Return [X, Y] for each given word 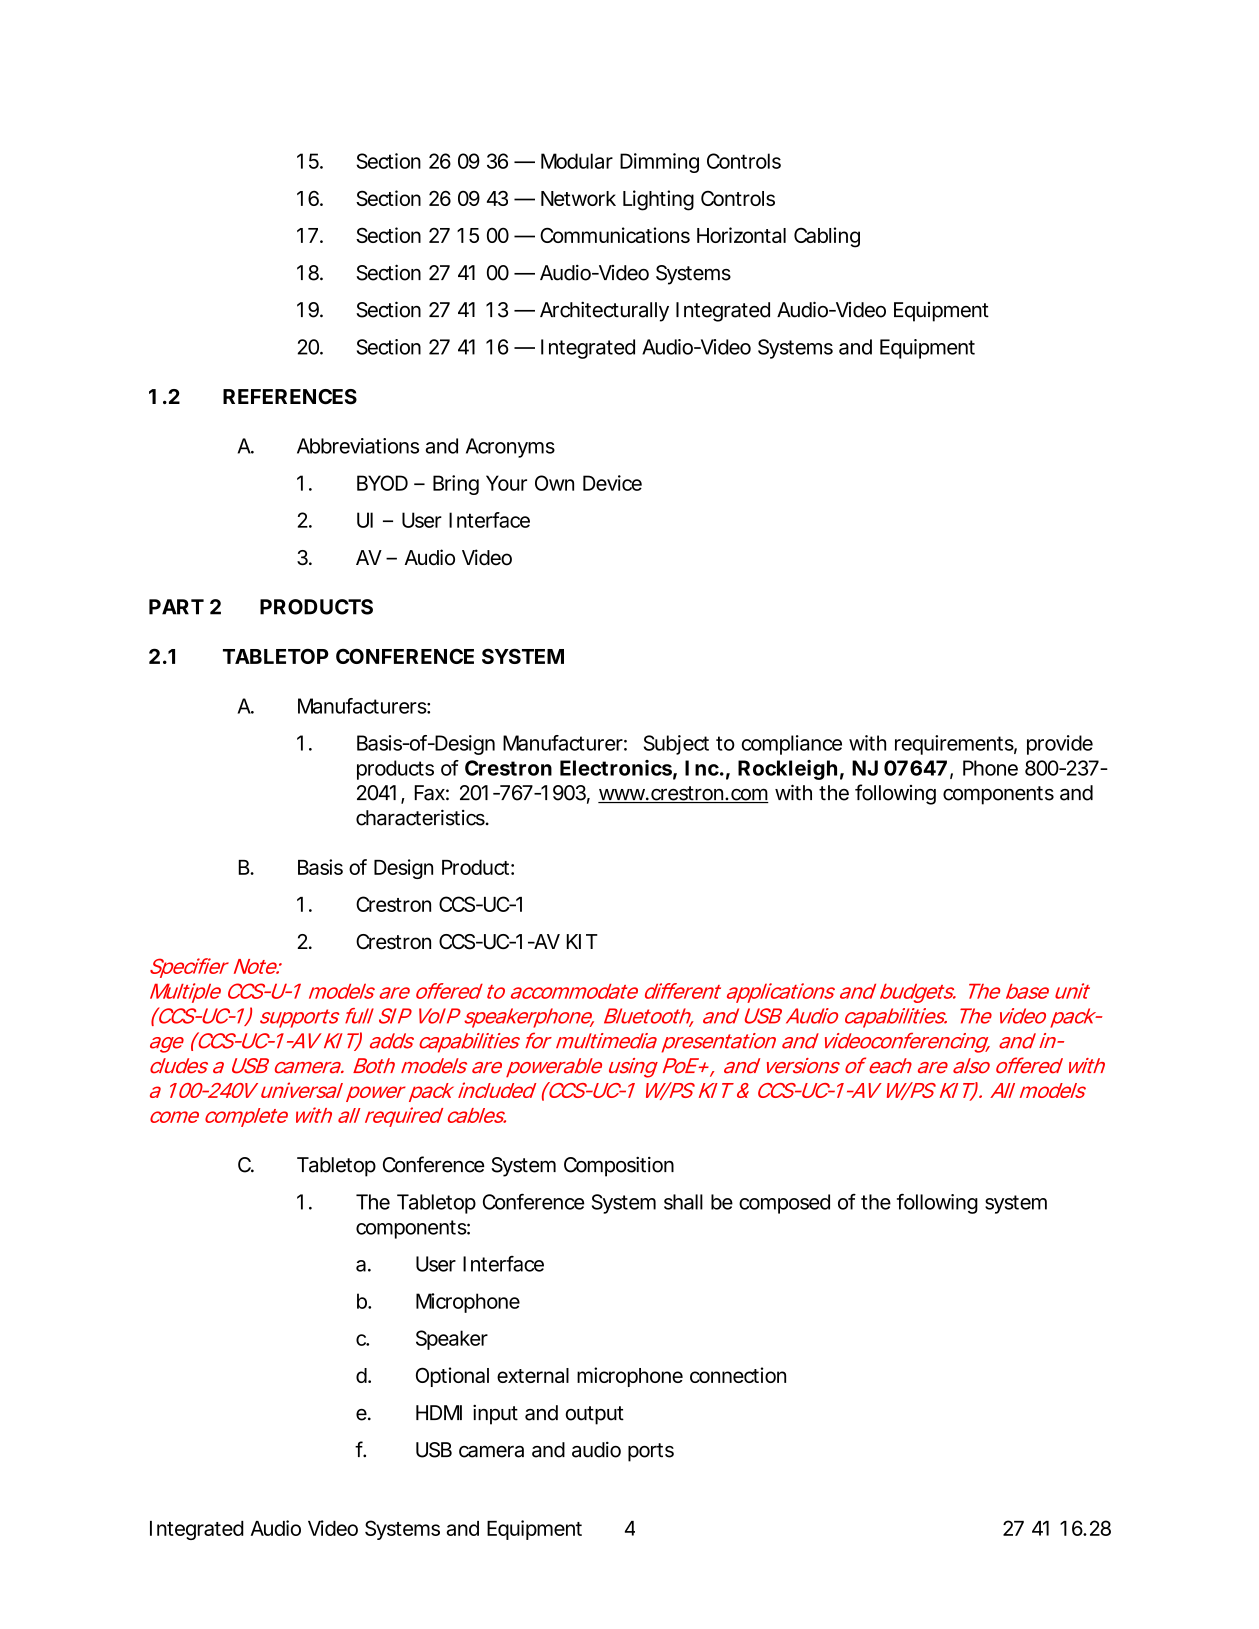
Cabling [827, 237]
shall [683, 1202]
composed [784, 1204]
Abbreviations [358, 446]
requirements [956, 745]
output [594, 1415]
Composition [619, 1167]
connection [738, 1375]
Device [612, 483]
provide [1060, 745]
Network [578, 198]
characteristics [422, 817]
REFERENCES [290, 397]
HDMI [439, 1412]
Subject [676, 745]
